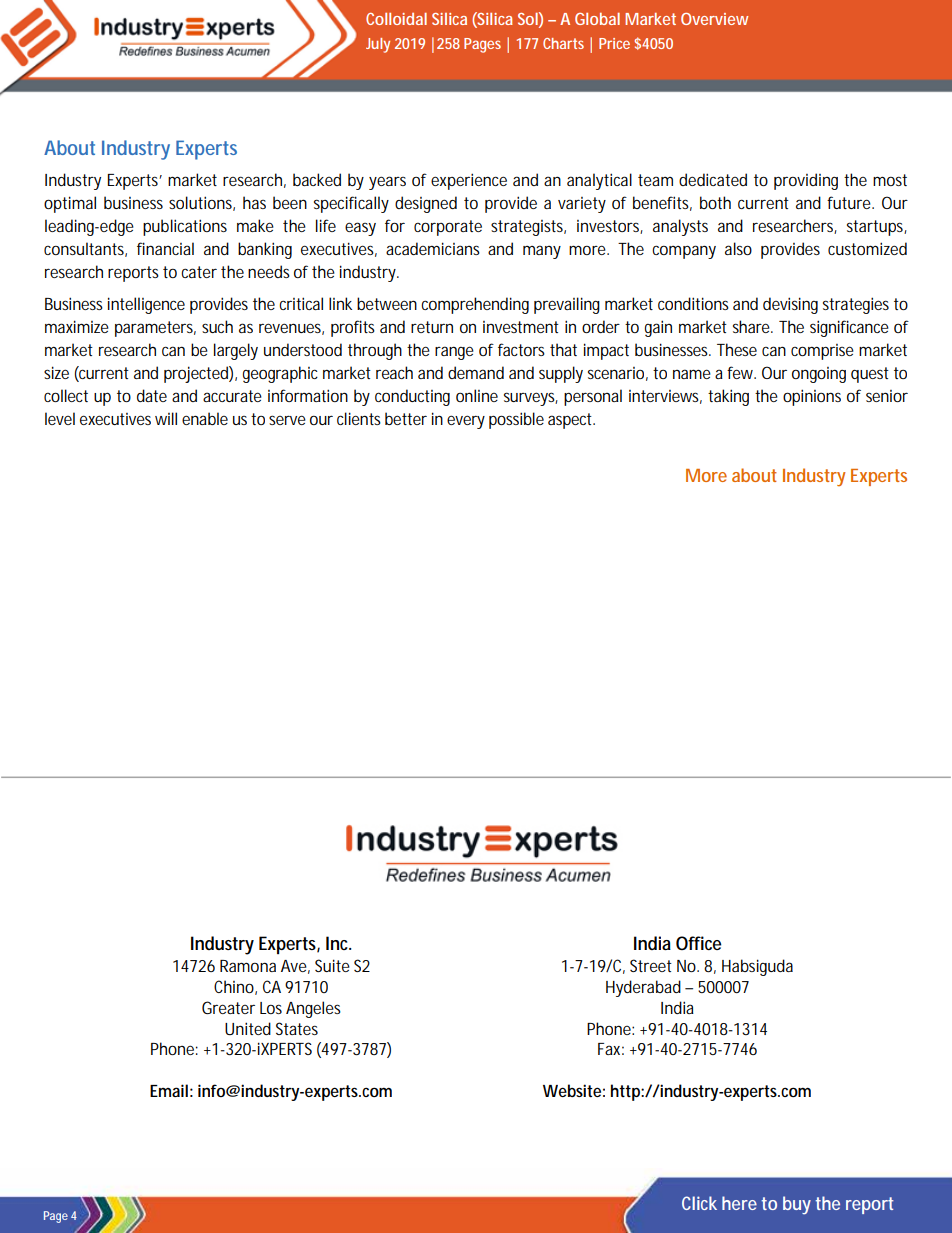 The image size is (952, 1233). I want to click on Inc, so click(338, 943).
